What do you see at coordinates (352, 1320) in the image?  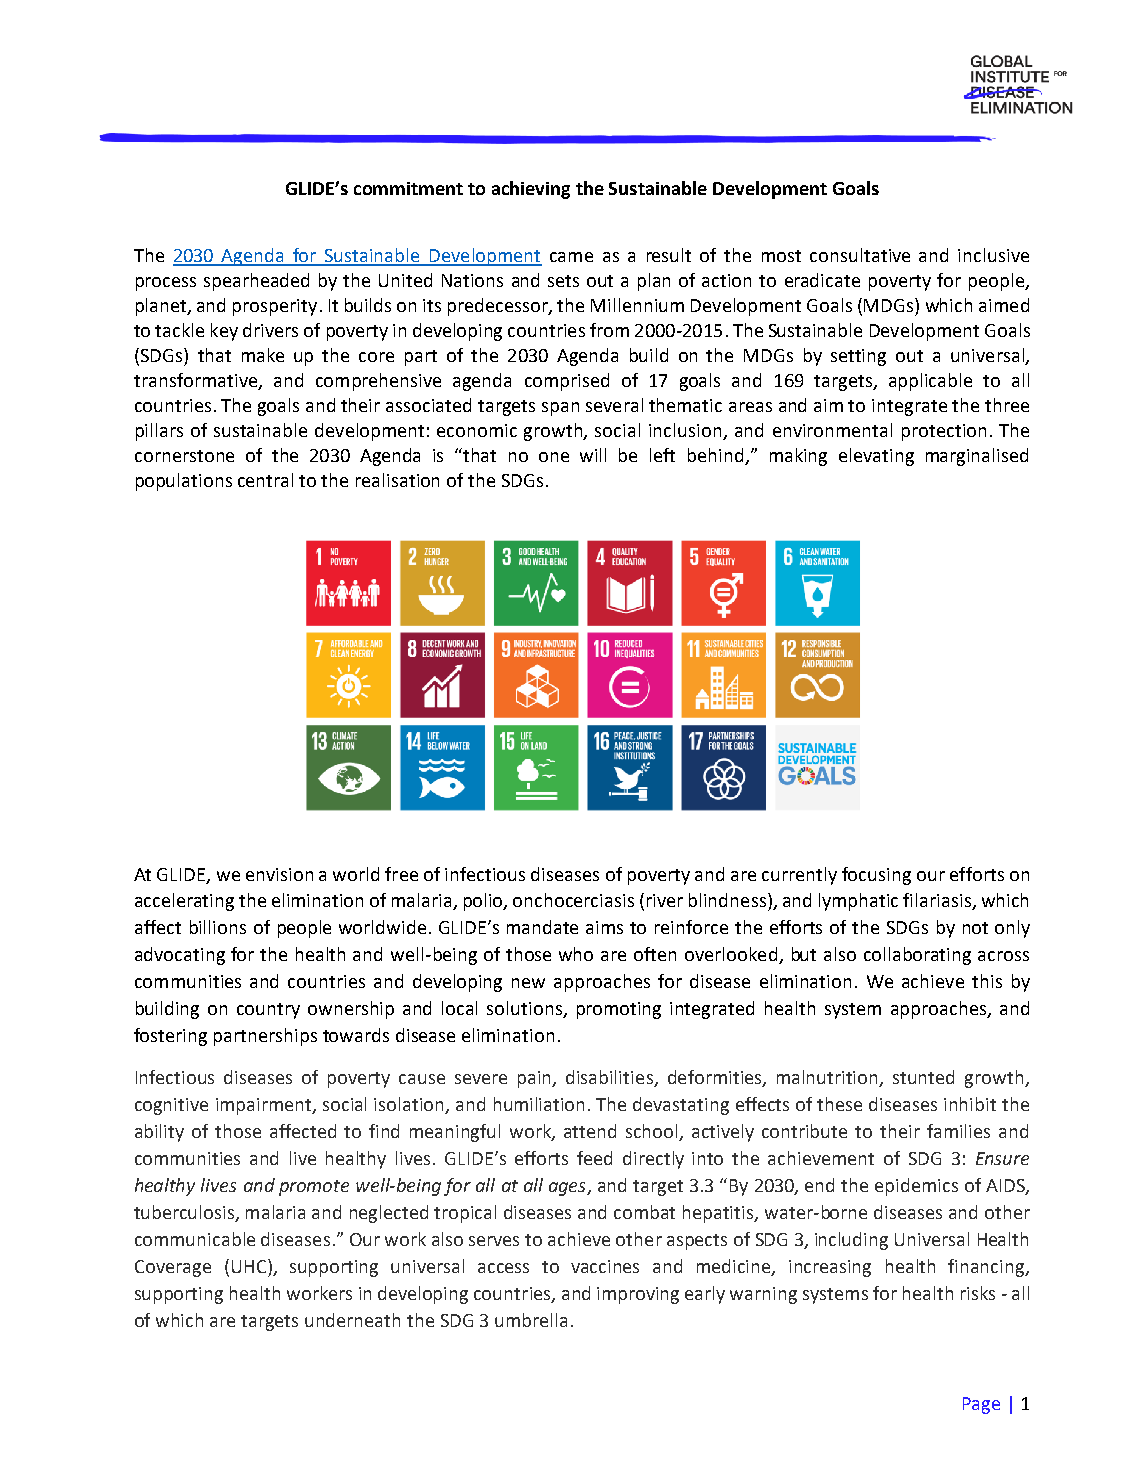 I see `underneath` at bounding box center [352, 1320].
